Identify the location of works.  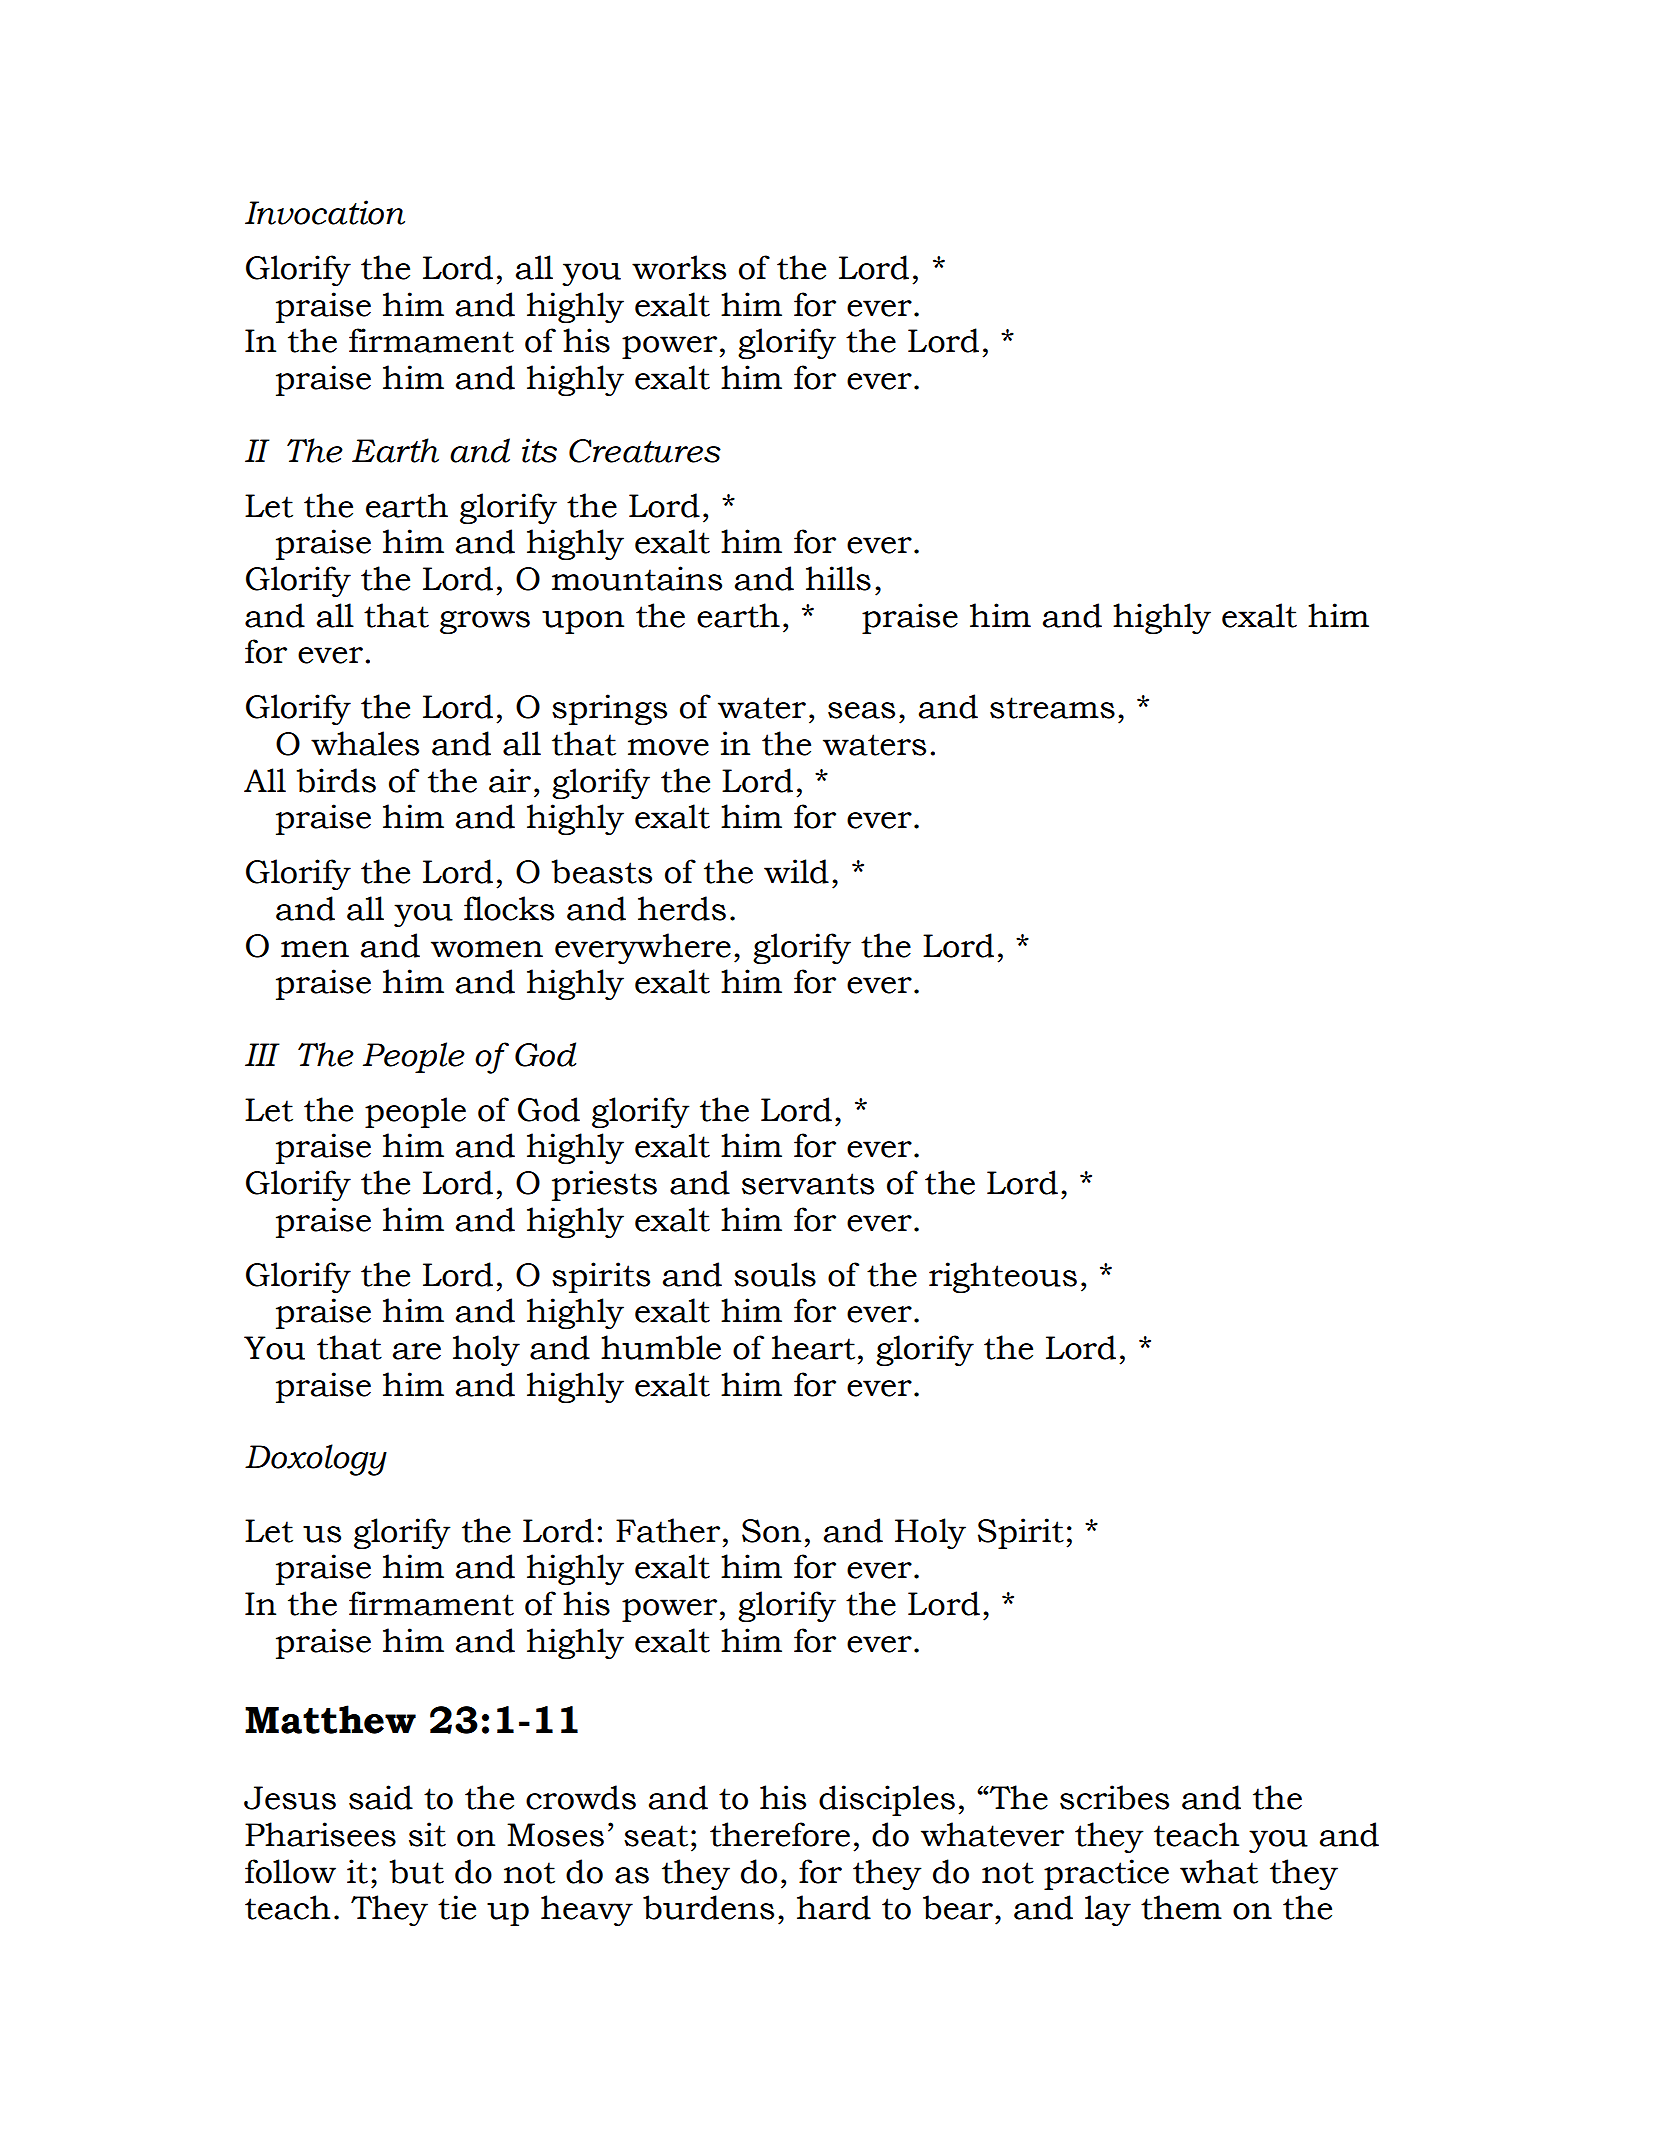
(679, 267).
